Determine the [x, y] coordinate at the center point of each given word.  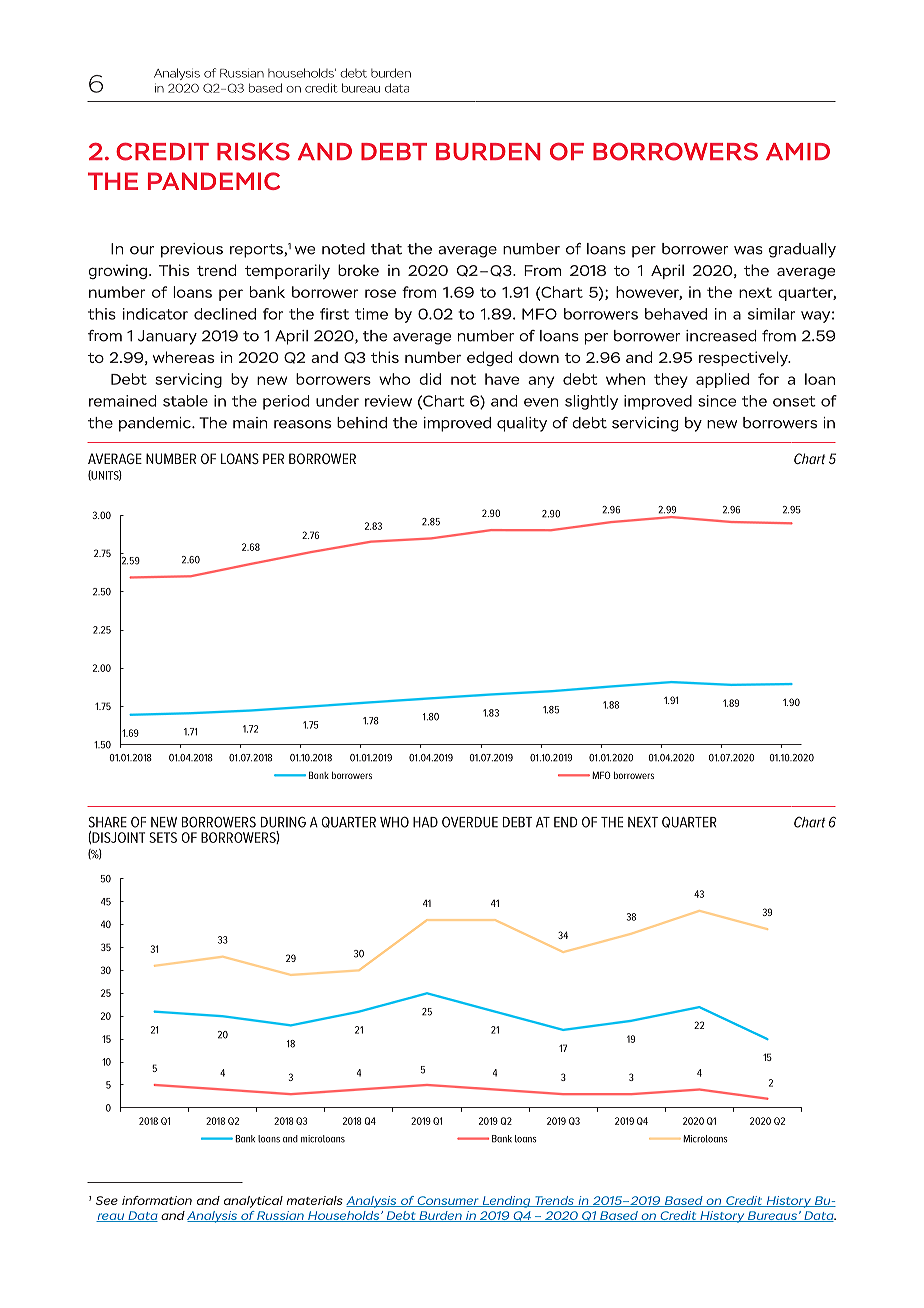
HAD [425, 822]
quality [522, 424]
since [717, 401]
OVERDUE [470, 822]
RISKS [253, 152]
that [386, 249]
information [157, 1200]
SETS [163, 837]
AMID [798, 151]
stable [185, 401]
